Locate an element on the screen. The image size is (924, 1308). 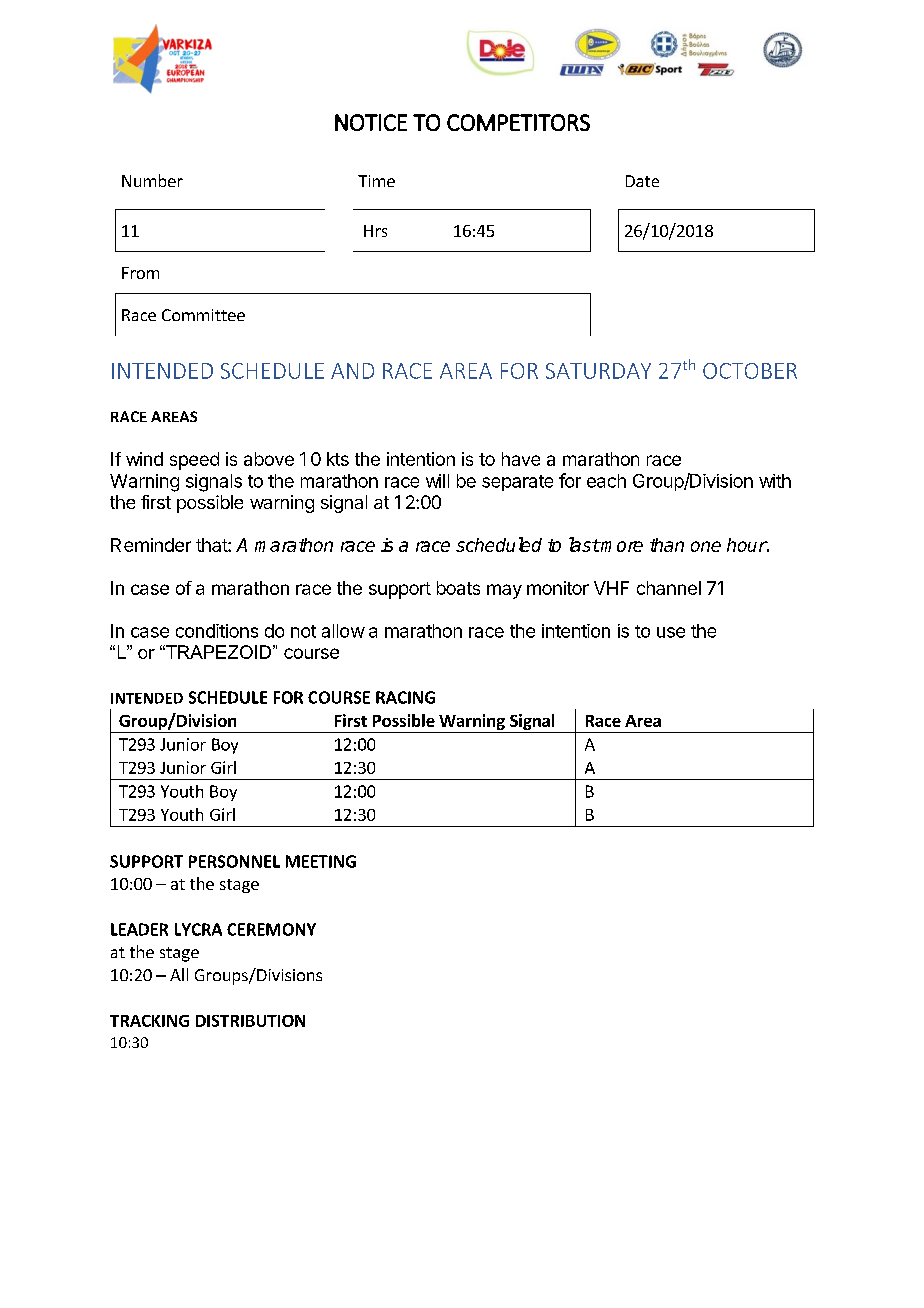
CEREMONY is located at coordinates (271, 929).
